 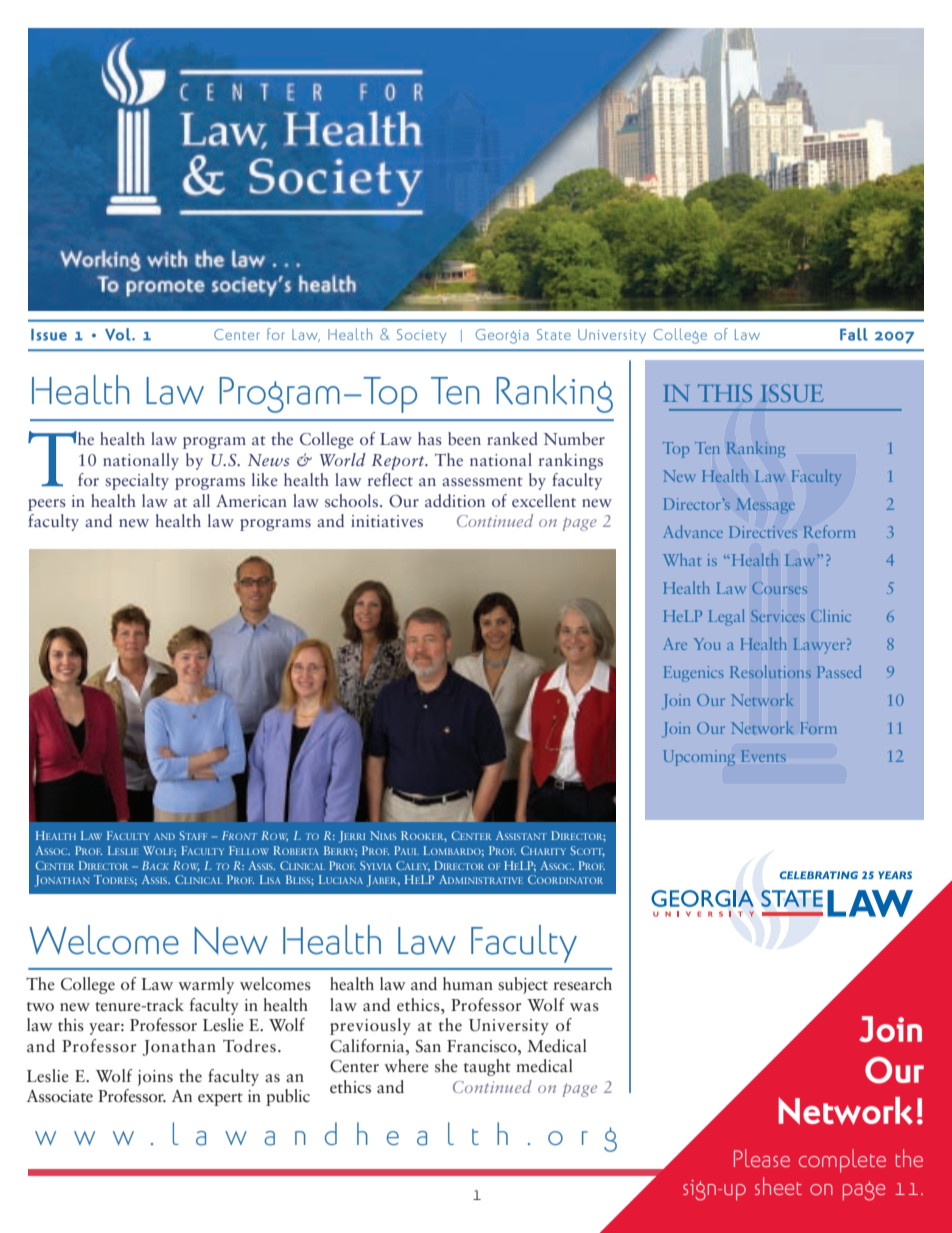 What do you see at coordinates (47, 505) in the image?
I see `peers` at bounding box center [47, 505].
